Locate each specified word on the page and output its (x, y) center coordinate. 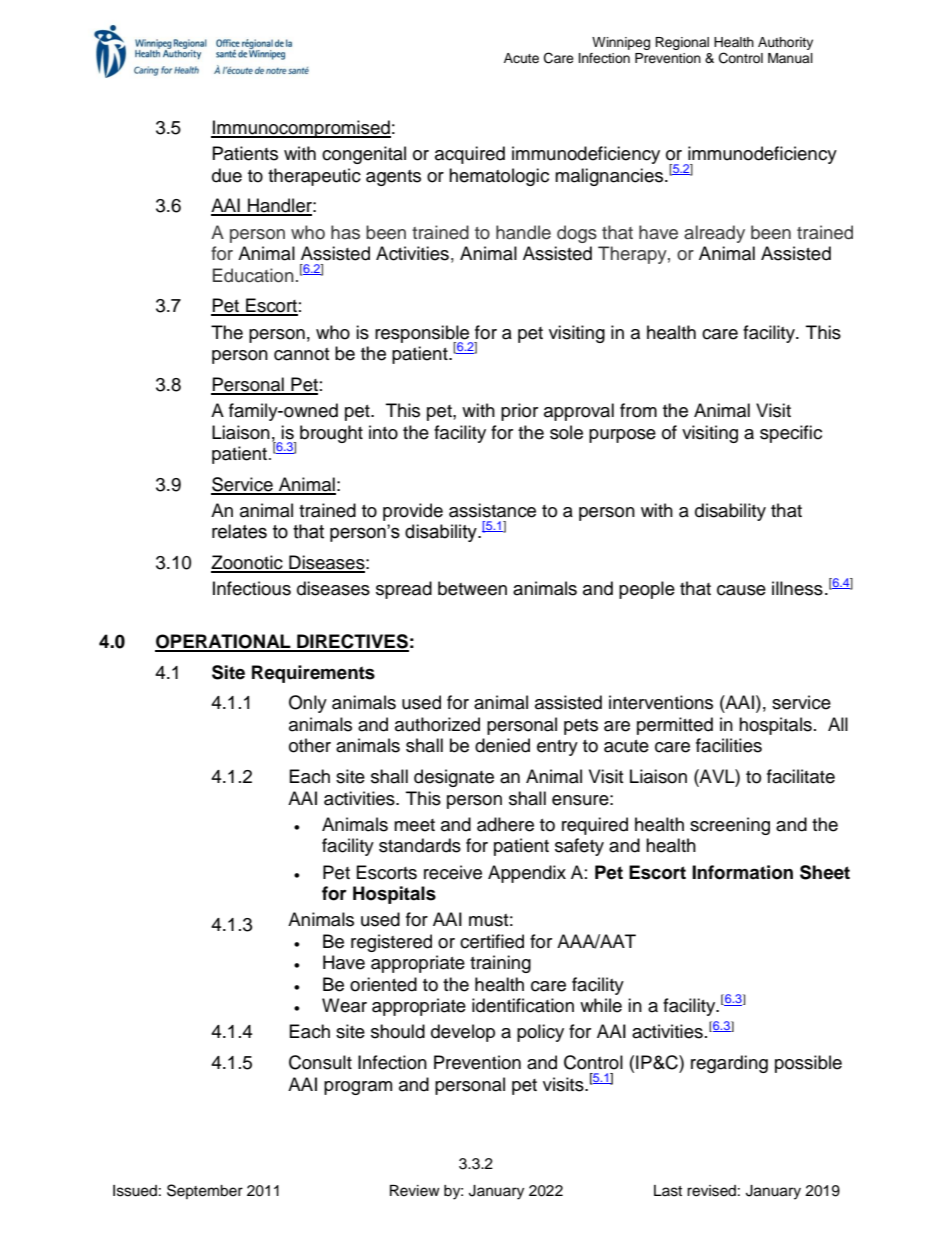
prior (519, 412)
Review (415, 1191)
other (310, 745)
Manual (790, 58)
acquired (470, 155)
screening (730, 826)
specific (791, 434)
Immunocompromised (301, 129)
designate (454, 778)
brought (331, 434)
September (205, 1191)
